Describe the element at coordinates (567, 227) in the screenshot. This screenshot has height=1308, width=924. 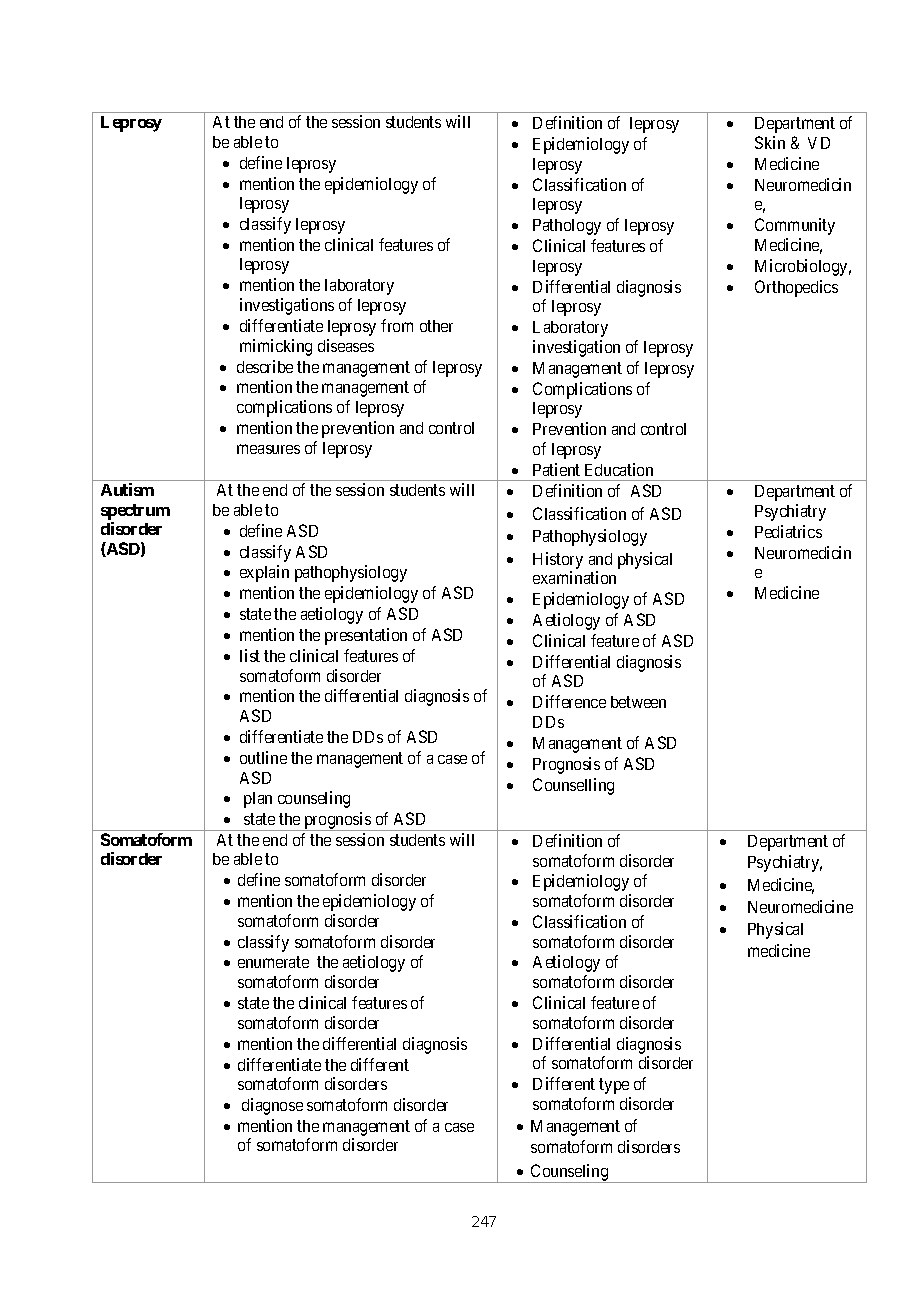
I see `Pathology` at that location.
